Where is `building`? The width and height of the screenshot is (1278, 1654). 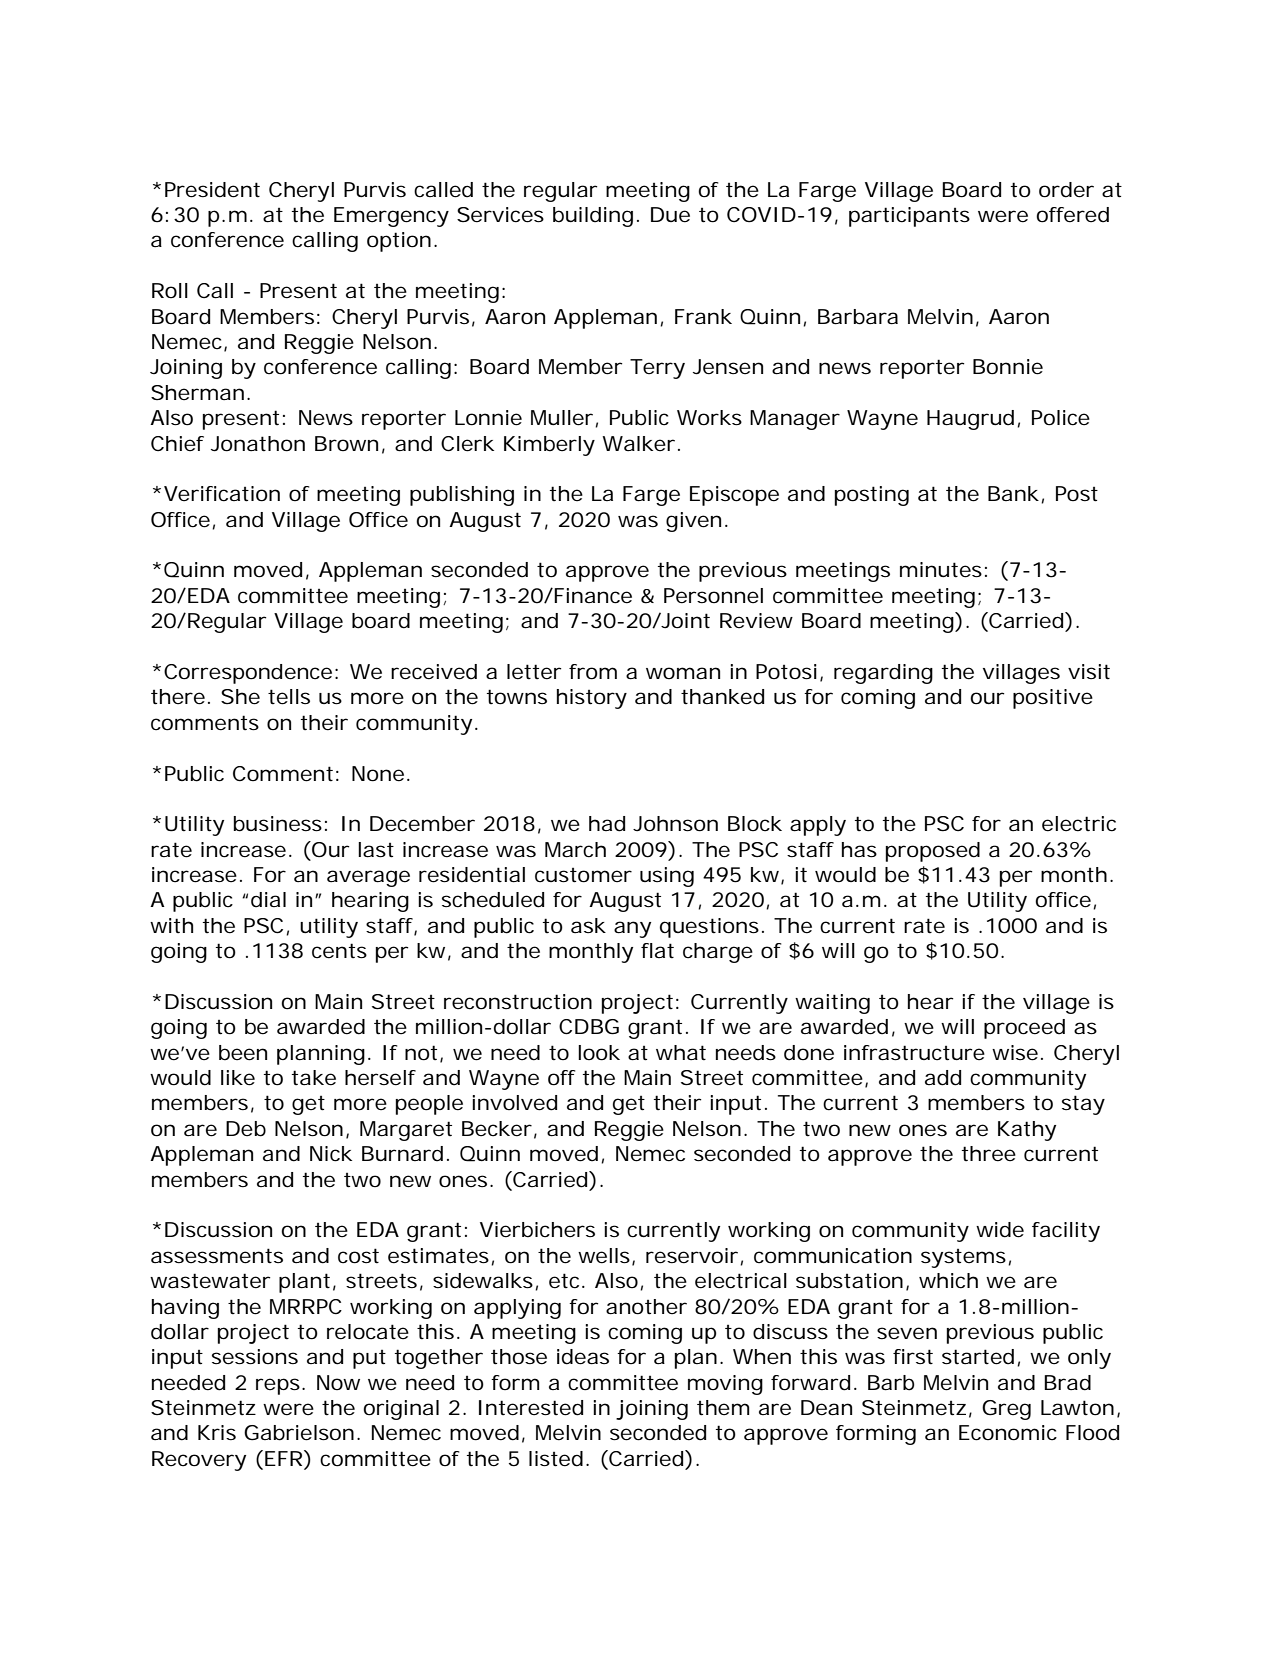
building is located at coordinates (593, 217).
